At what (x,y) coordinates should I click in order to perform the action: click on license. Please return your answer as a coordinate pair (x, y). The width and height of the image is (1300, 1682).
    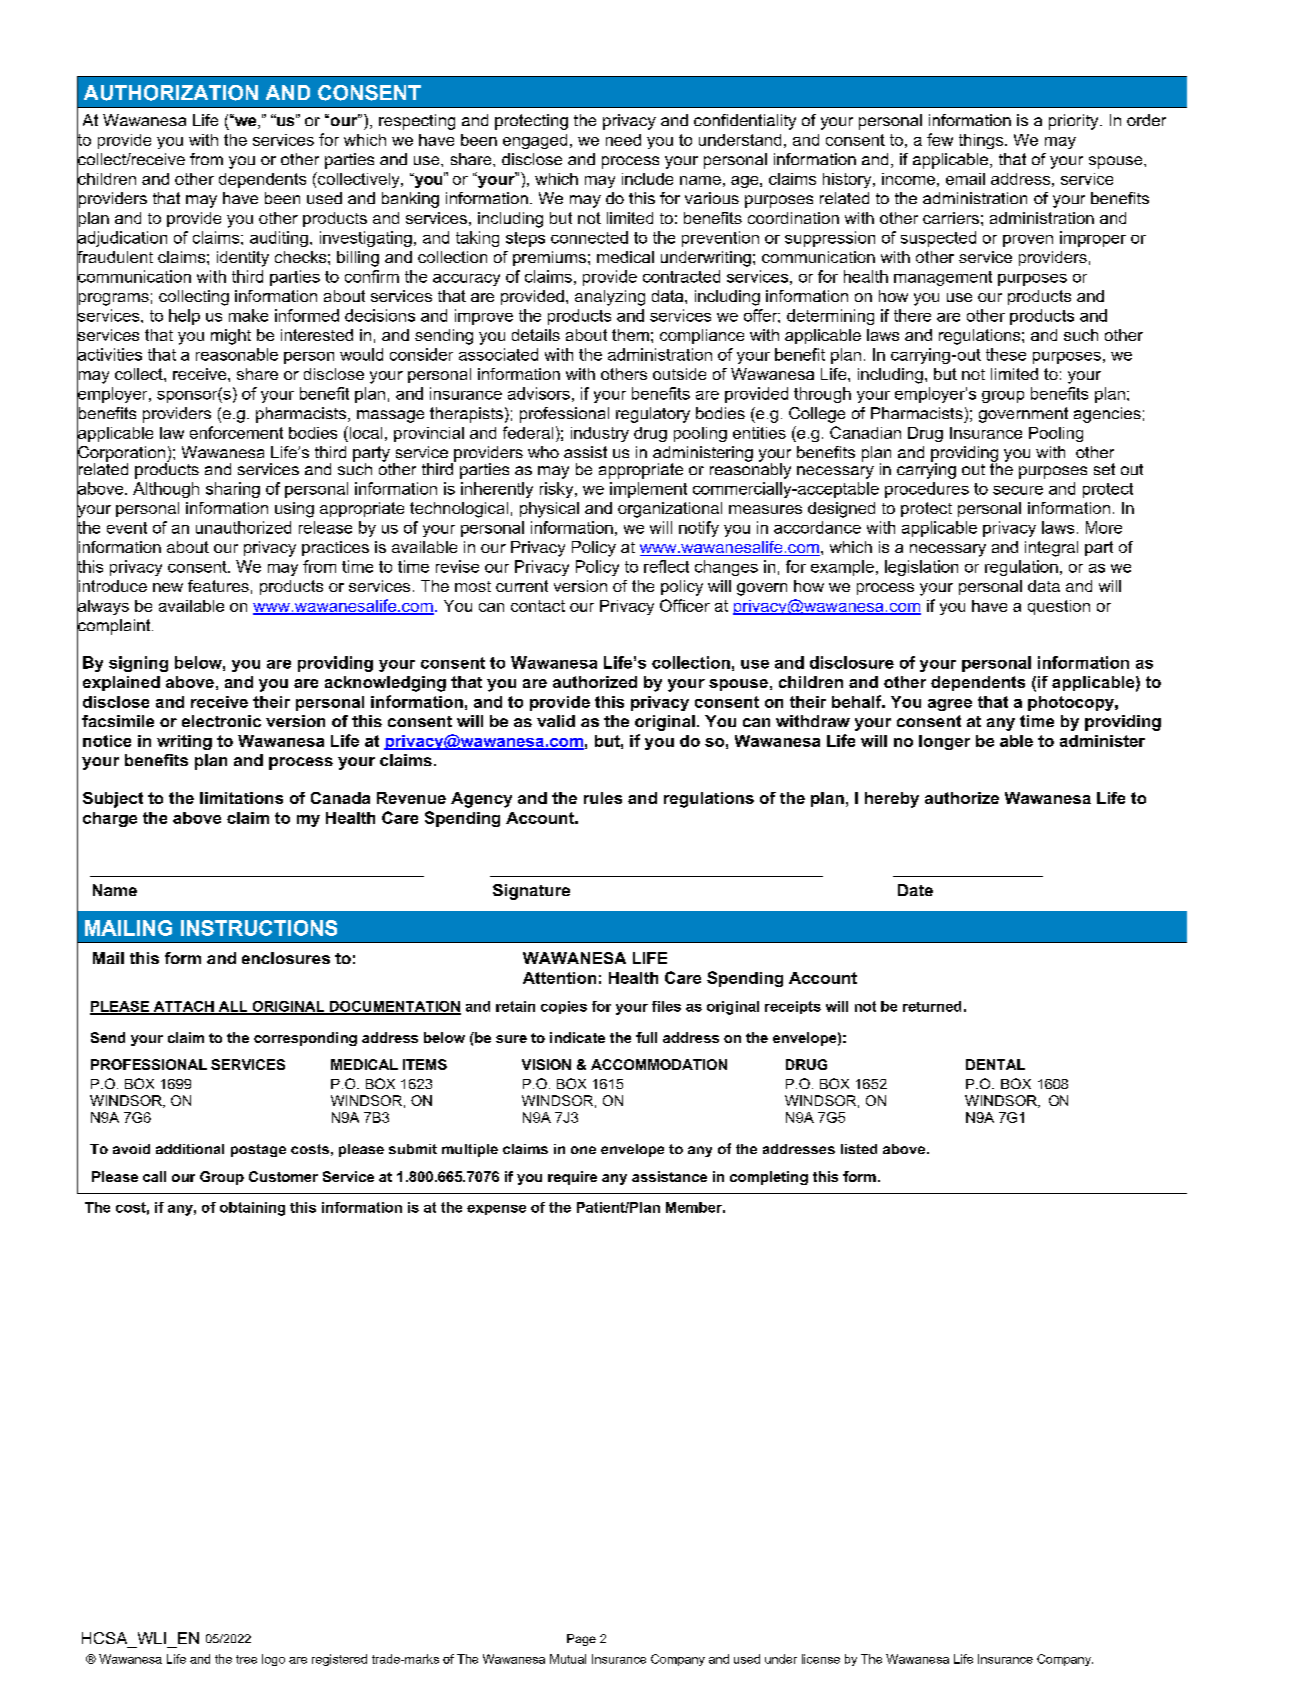
    Looking at the image, I should click on (821, 1659).
